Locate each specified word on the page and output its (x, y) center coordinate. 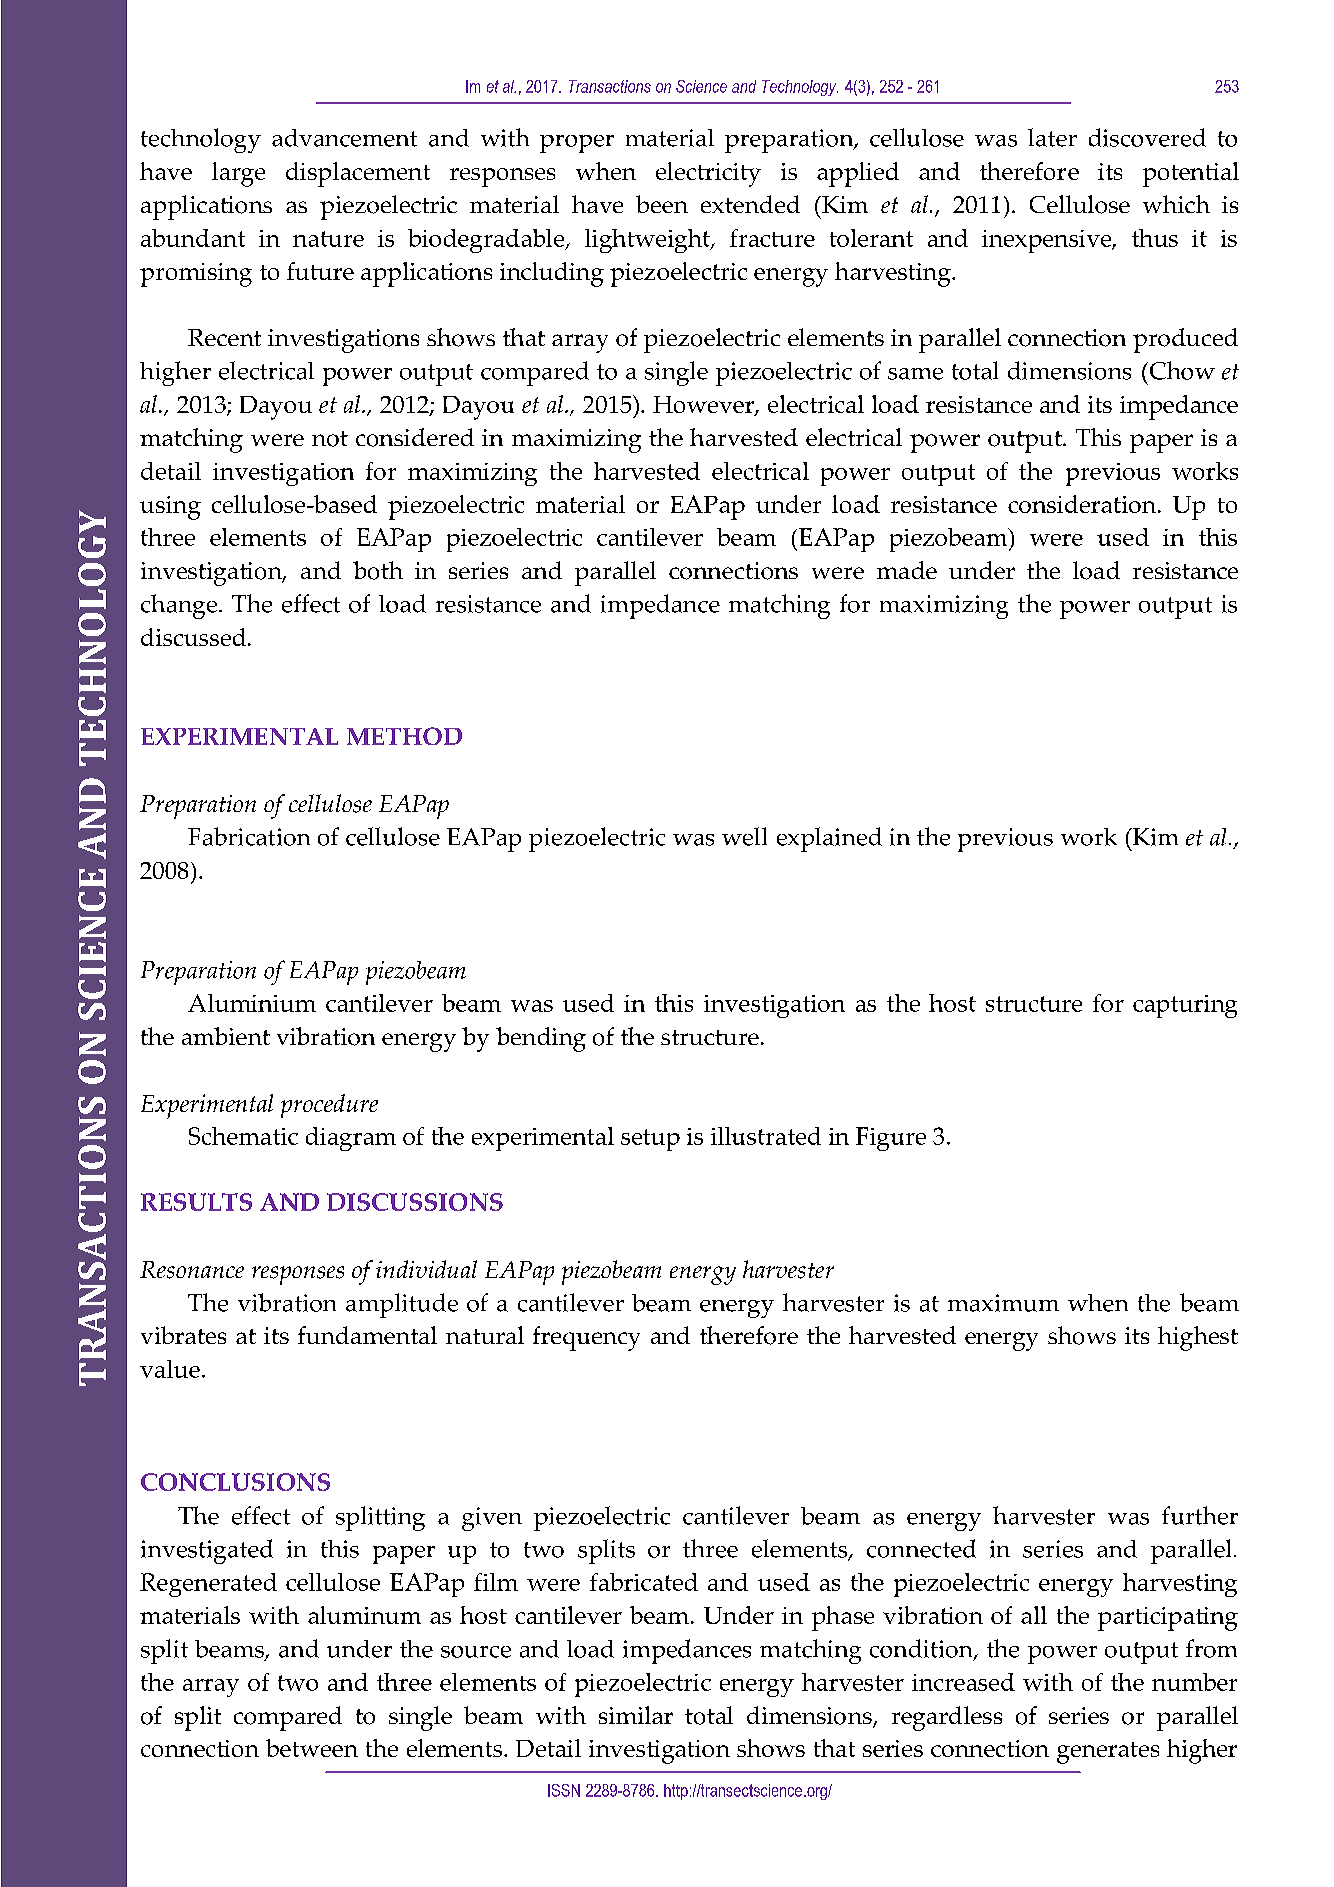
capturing (1185, 1006)
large (238, 174)
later (1052, 137)
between (312, 1748)
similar (636, 1715)
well (744, 836)
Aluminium (252, 1003)
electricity (708, 174)
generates (1108, 1753)
